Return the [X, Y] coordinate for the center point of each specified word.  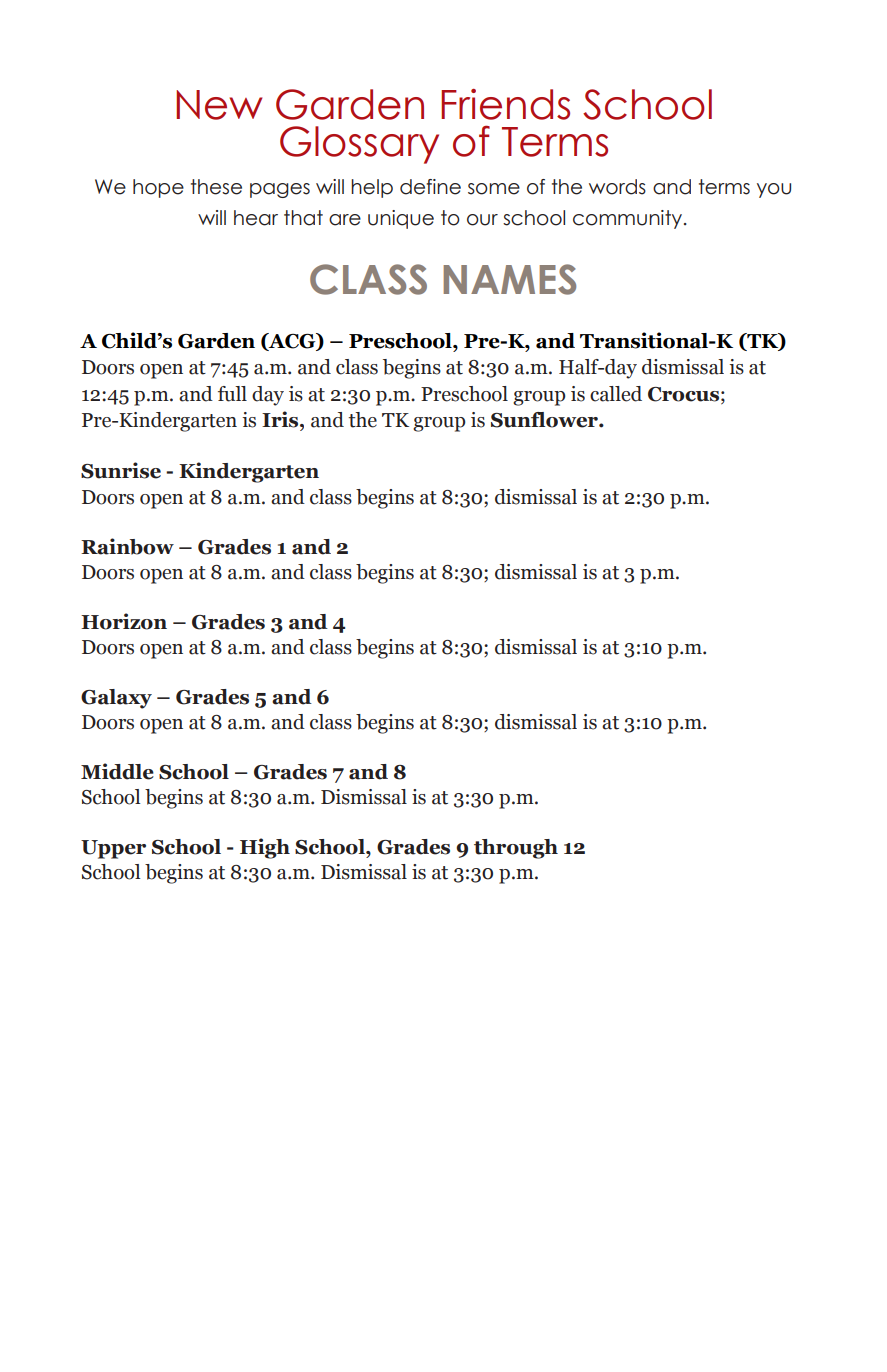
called [616, 394]
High [265, 848]
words [617, 187]
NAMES [509, 279]
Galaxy [116, 699]
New [219, 105]
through [516, 849]
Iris [281, 419]
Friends [505, 104]
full [232, 394]
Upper [113, 849]
